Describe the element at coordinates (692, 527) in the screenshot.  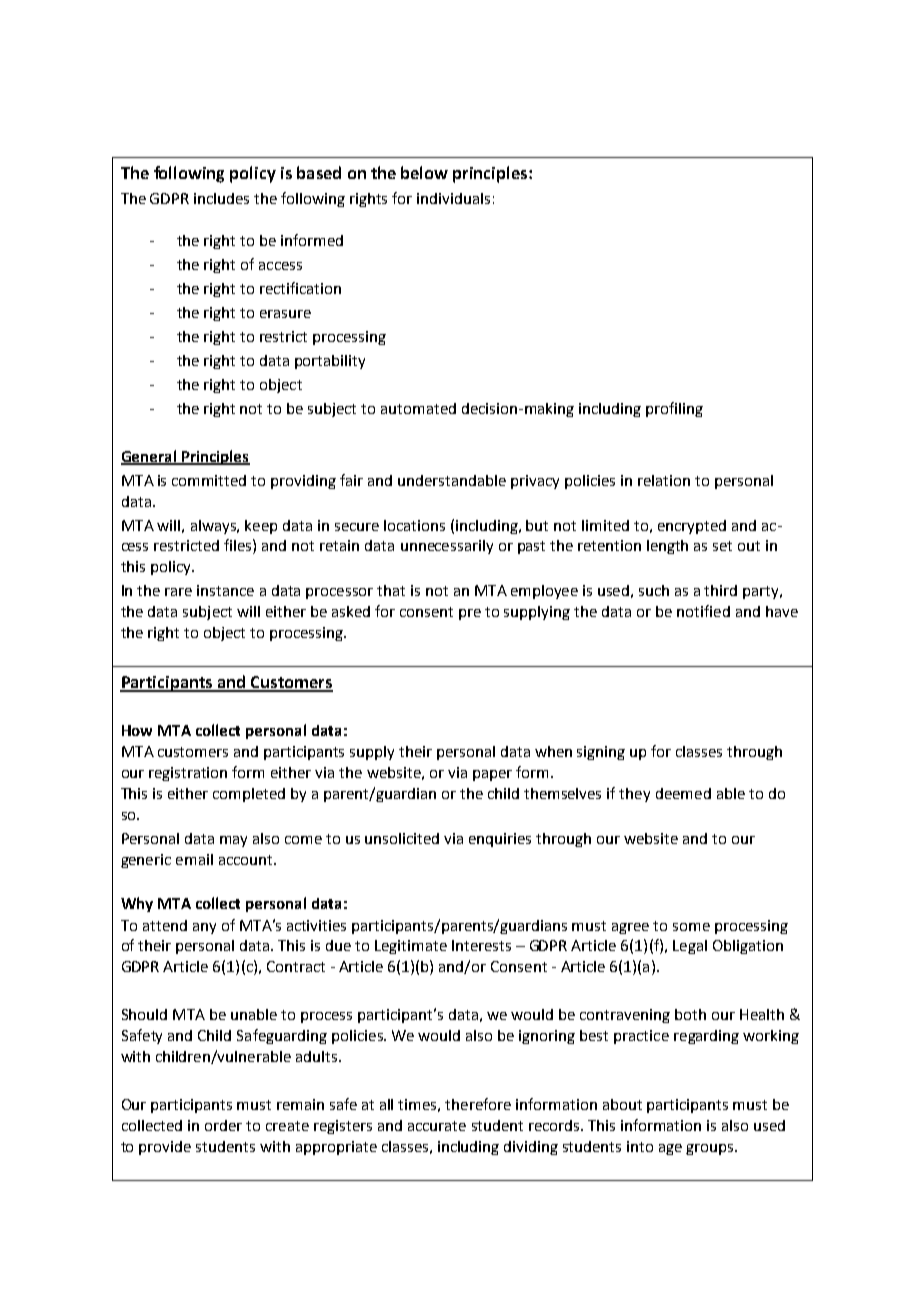
I see `encrypted` at that location.
